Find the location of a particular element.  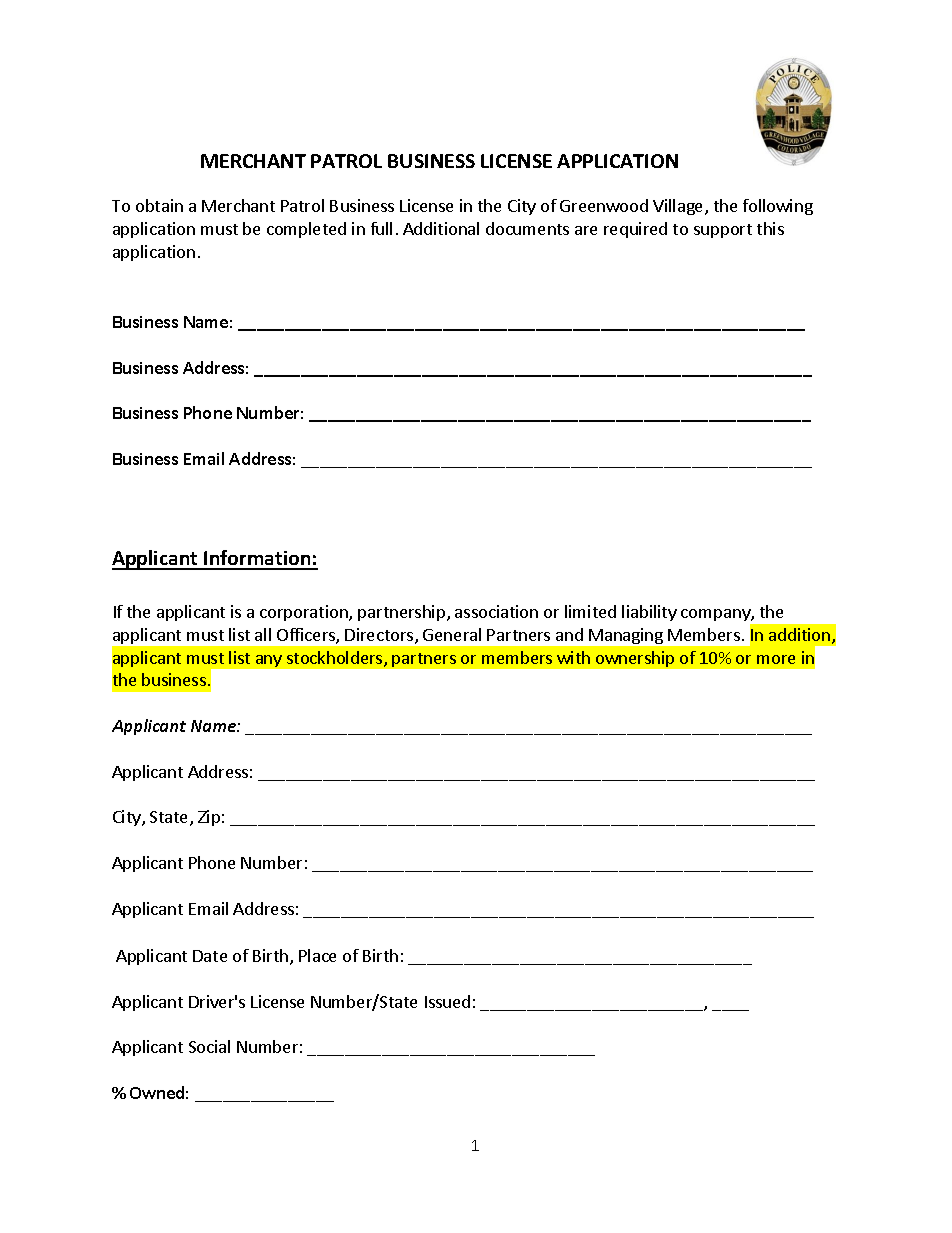

Zip is located at coordinates (209, 818).
